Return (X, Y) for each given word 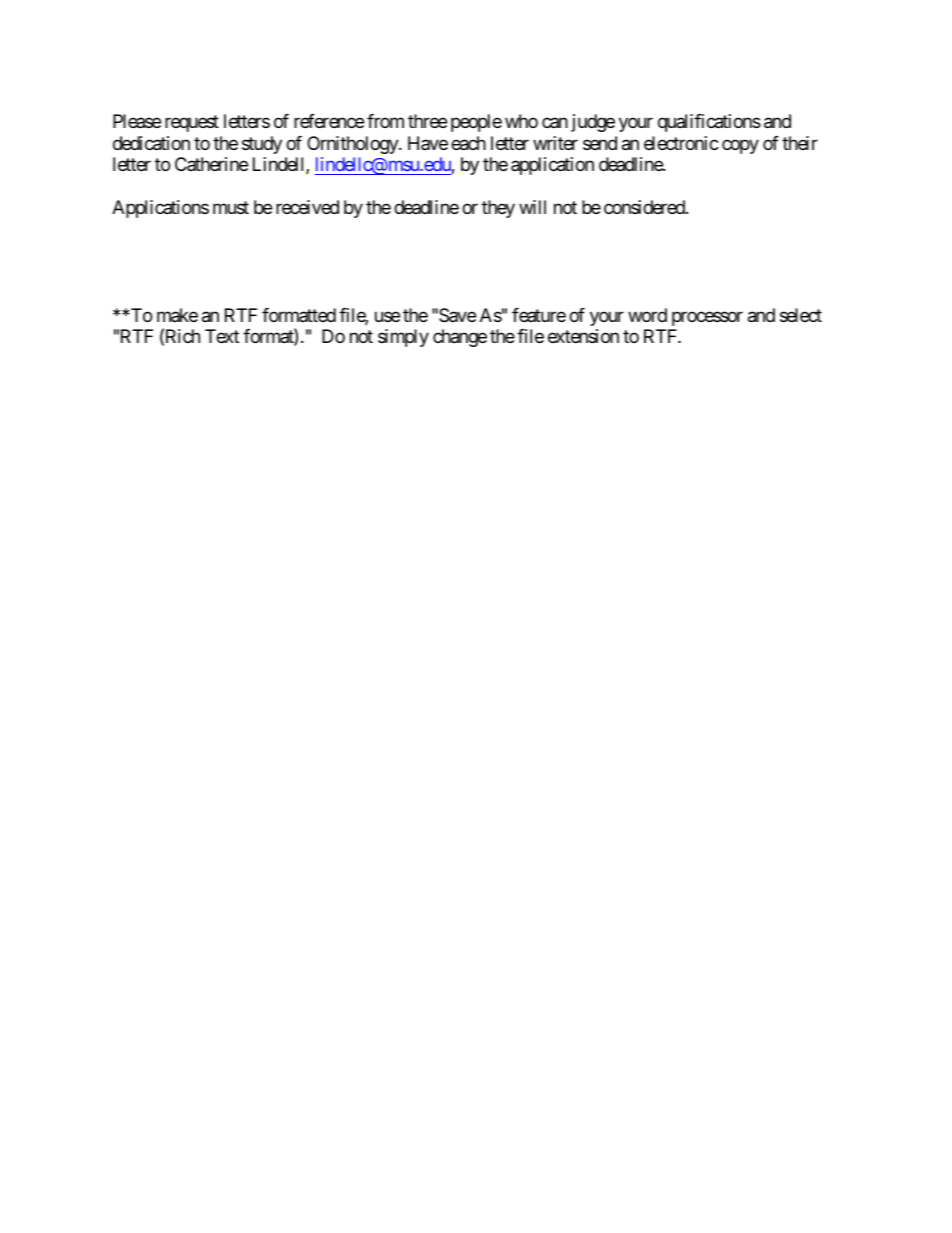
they (498, 209)
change (460, 338)
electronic (681, 143)
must (231, 208)
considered (645, 207)
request (192, 124)
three (427, 121)
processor (707, 318)
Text (222, 336)
